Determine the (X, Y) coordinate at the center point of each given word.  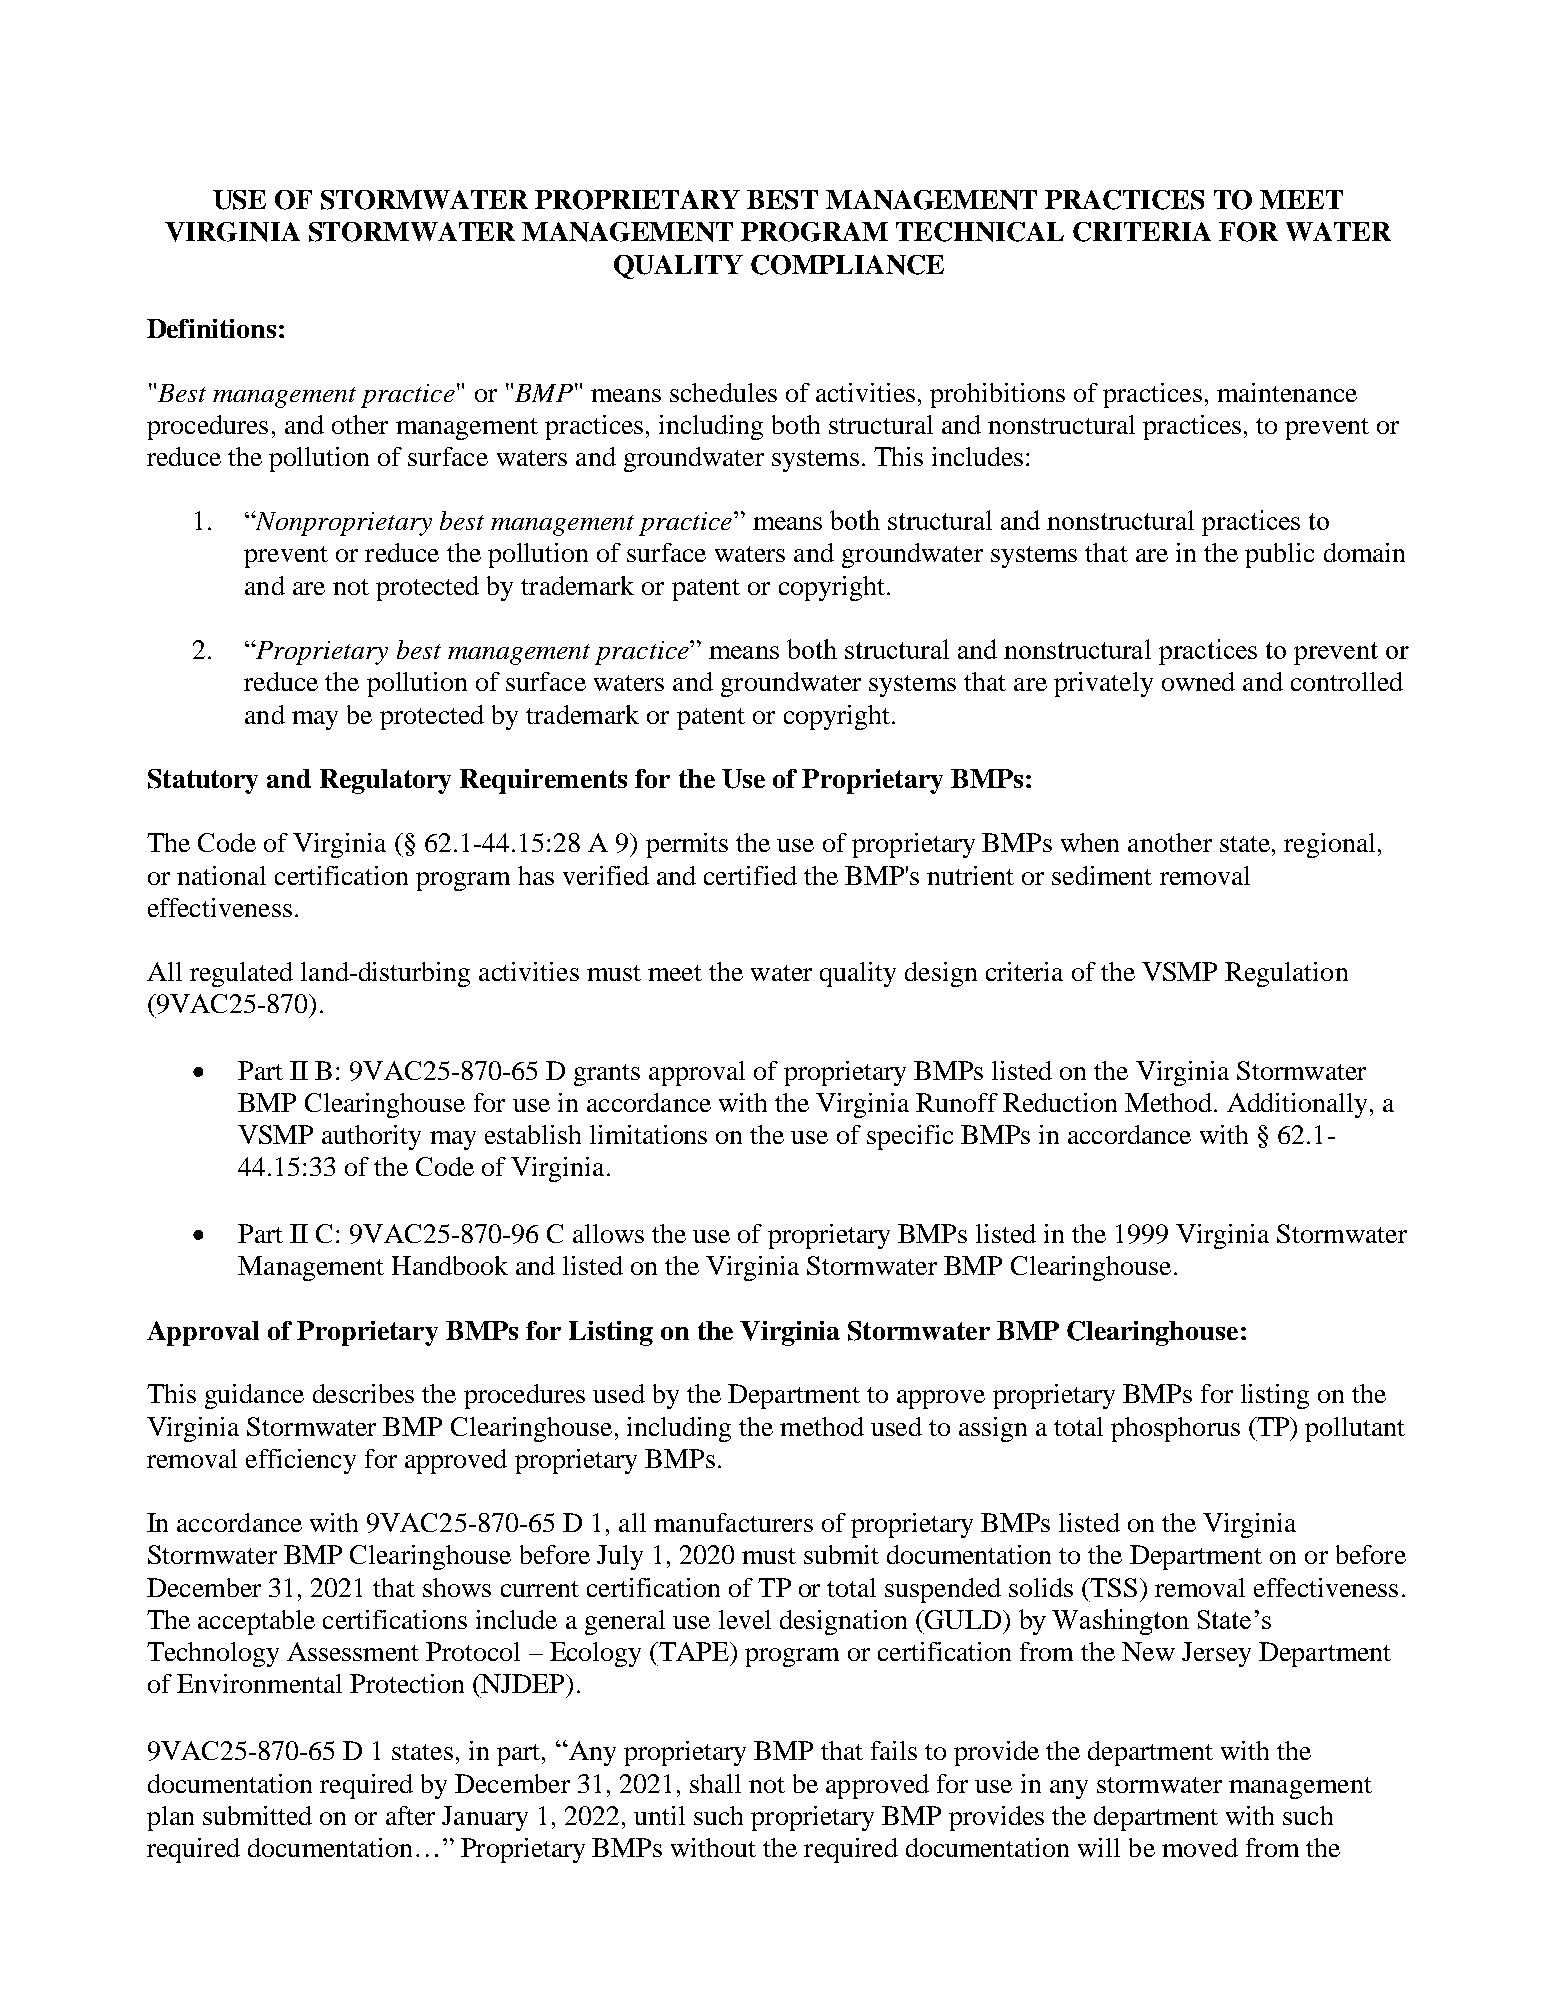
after (410, 1815)
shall (715, 1783)
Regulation (1286, 974)
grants (607, 1075)
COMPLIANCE (847, 265)
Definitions (211, 328)
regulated (241, 974)
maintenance (1287, 392)
